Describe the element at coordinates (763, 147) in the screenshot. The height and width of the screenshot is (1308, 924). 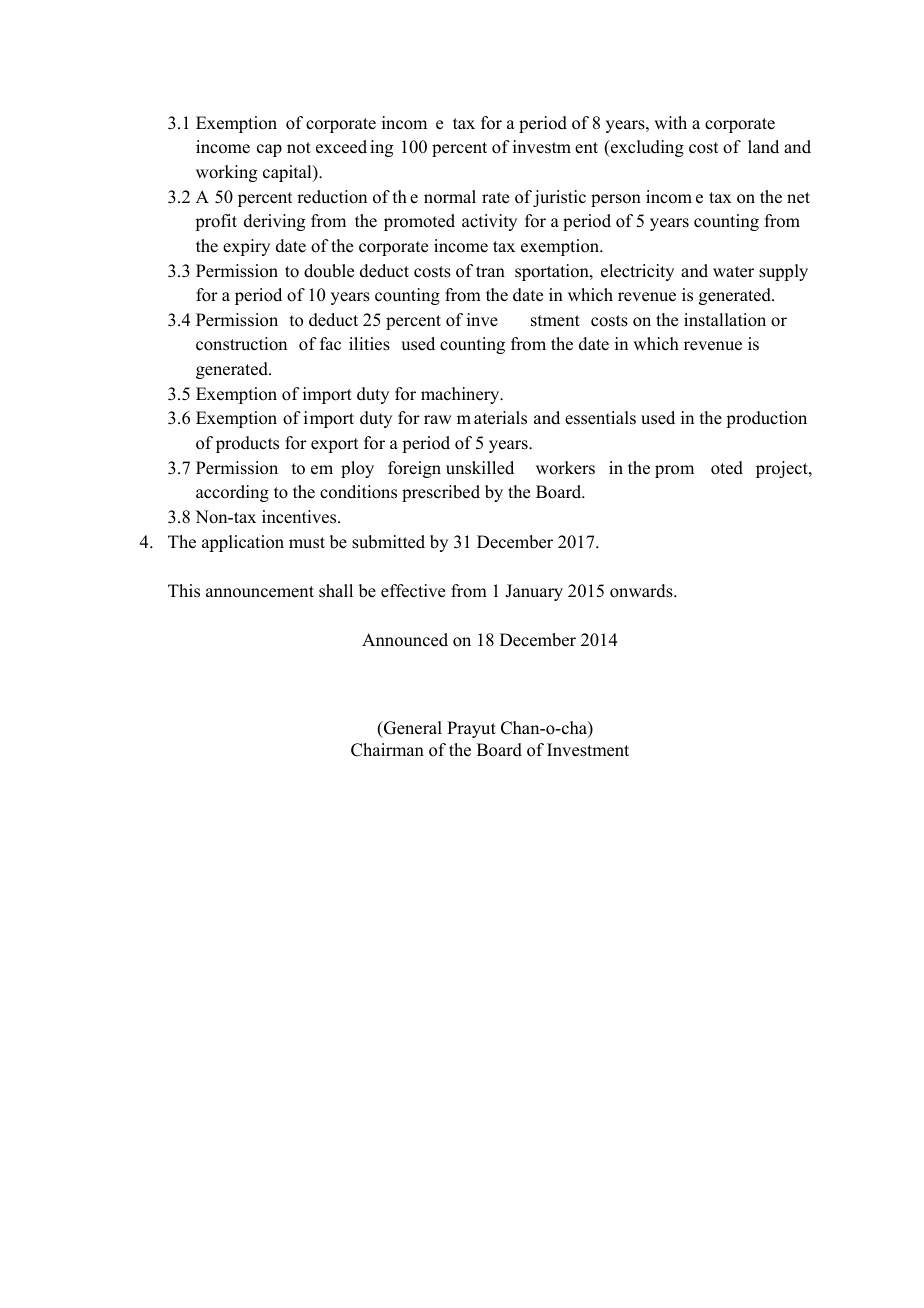
I see `land` at that location.
